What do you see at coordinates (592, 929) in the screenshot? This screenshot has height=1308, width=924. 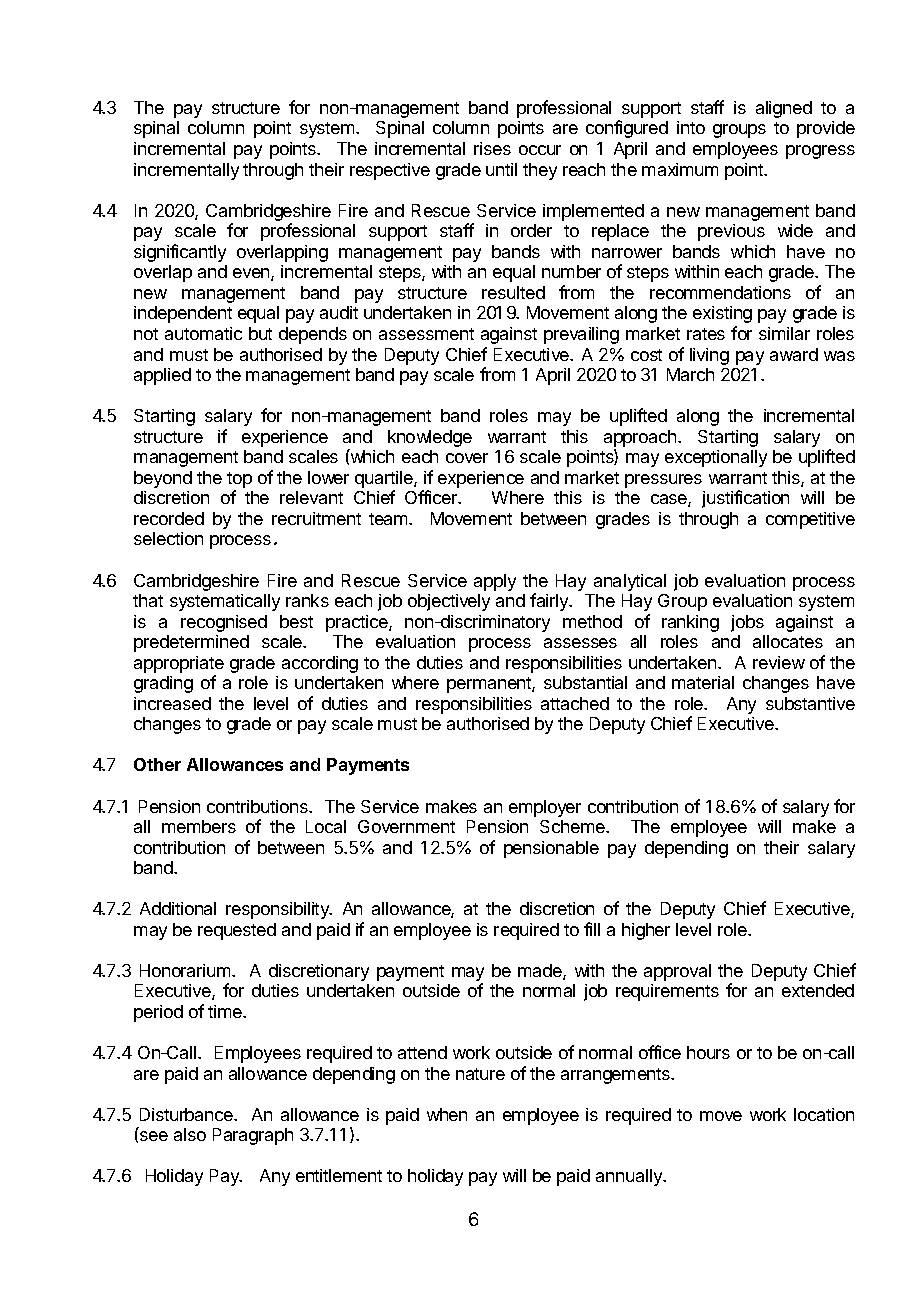 I see `fill` at bounding box center [592, 929].
